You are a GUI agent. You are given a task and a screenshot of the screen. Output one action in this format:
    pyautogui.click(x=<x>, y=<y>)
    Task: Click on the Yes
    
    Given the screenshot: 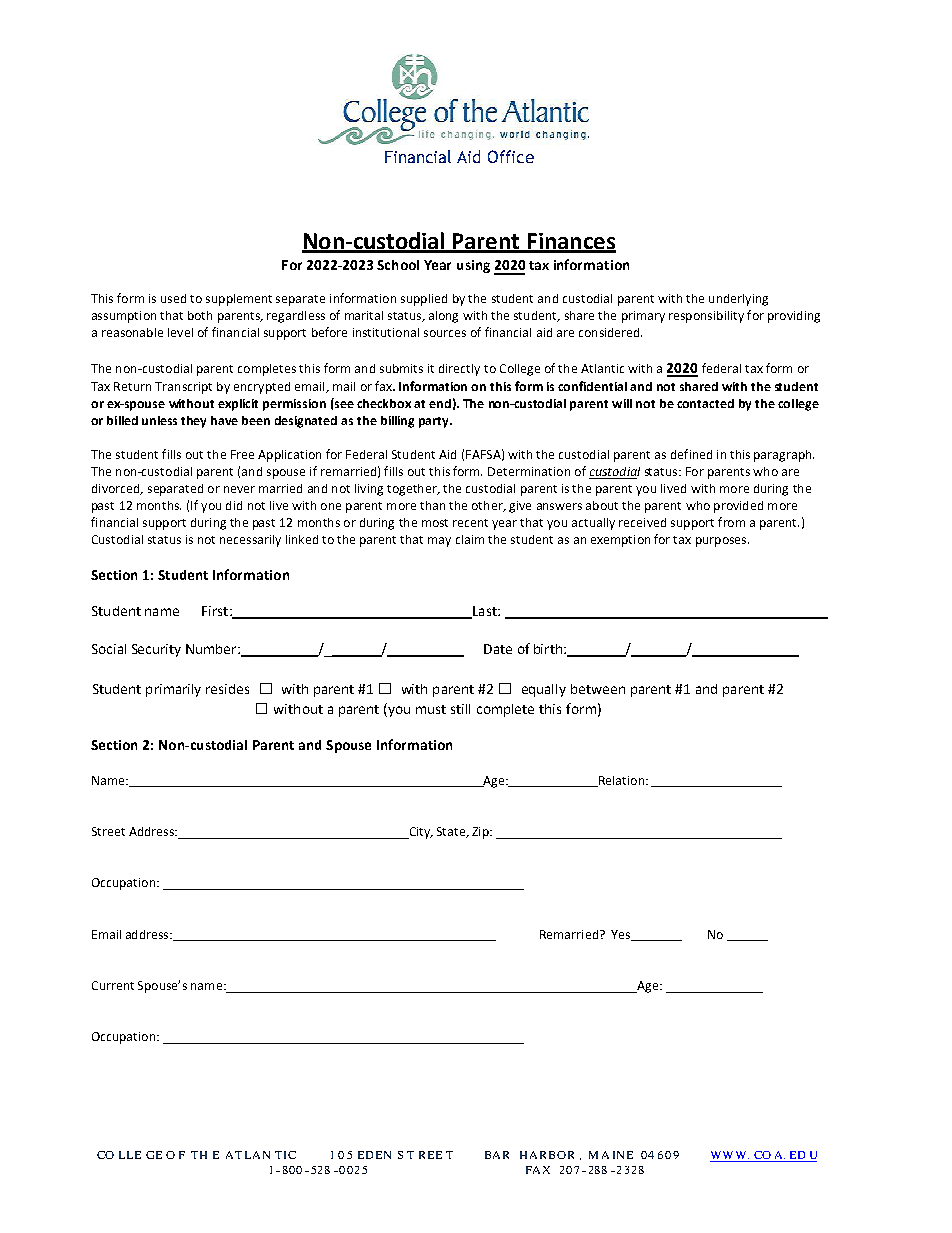 What is the action you would take?
    pyautogui.click(x=621, y=935)
